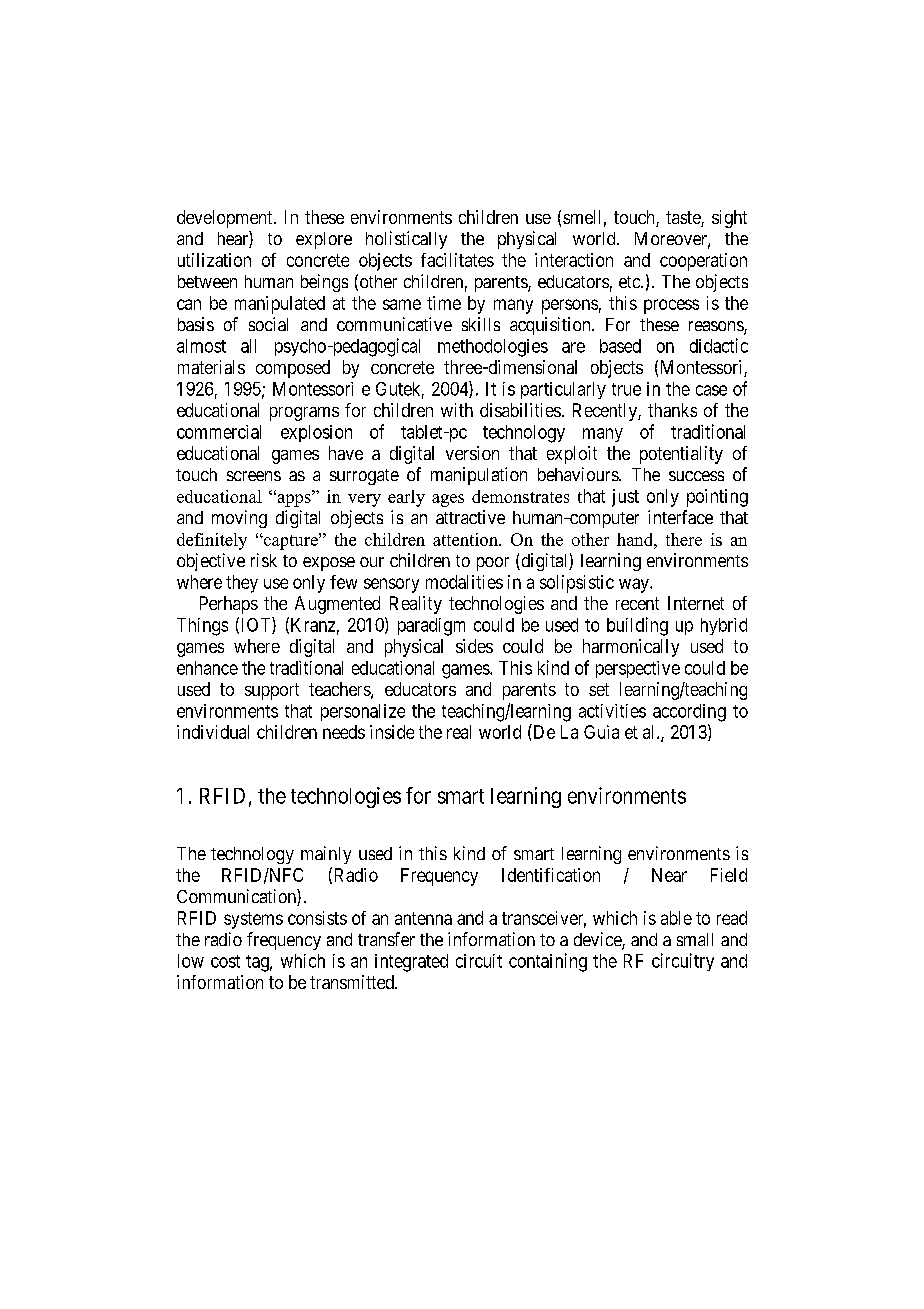 This image has height=1309, width=924. I want to click on thanks, so click(672, 410).
